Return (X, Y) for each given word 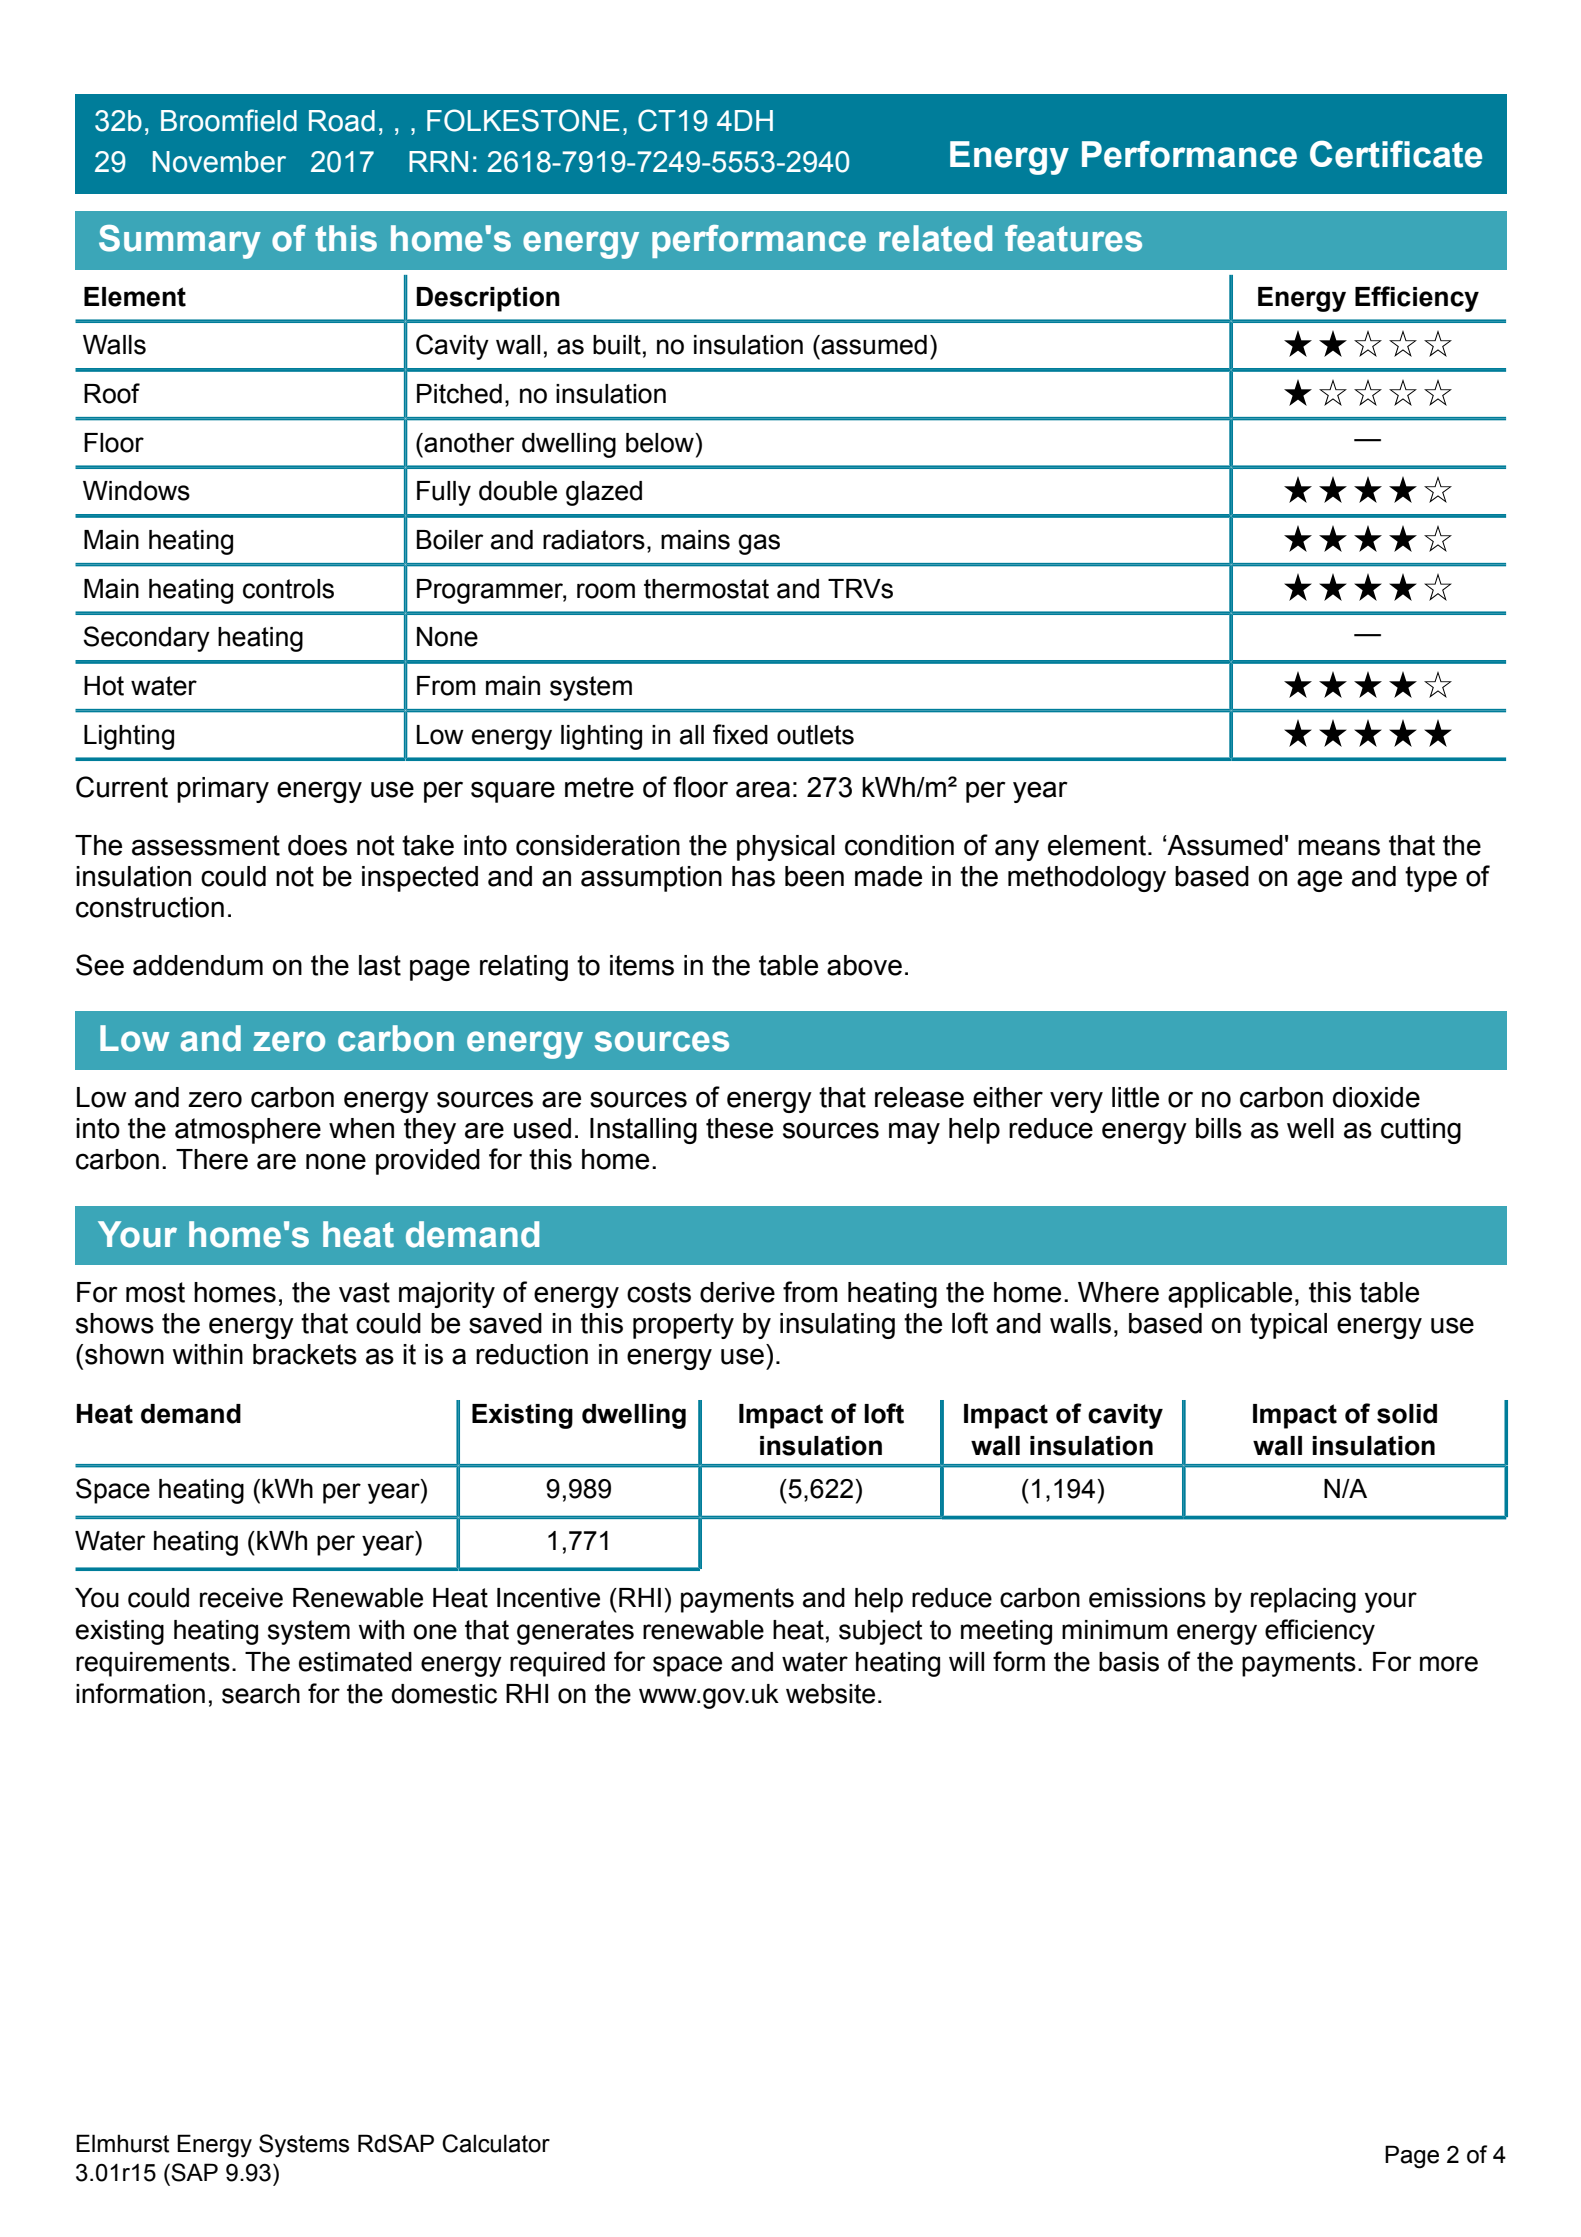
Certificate (1396, 154)
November (219, 162)
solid (1407, 1414)
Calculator (496, 2143)
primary (223, 790)
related (935, 238)
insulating (837, 1326)
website (830, 1694)
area (763, 789)
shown (124, 1354)
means (1339, 847)
